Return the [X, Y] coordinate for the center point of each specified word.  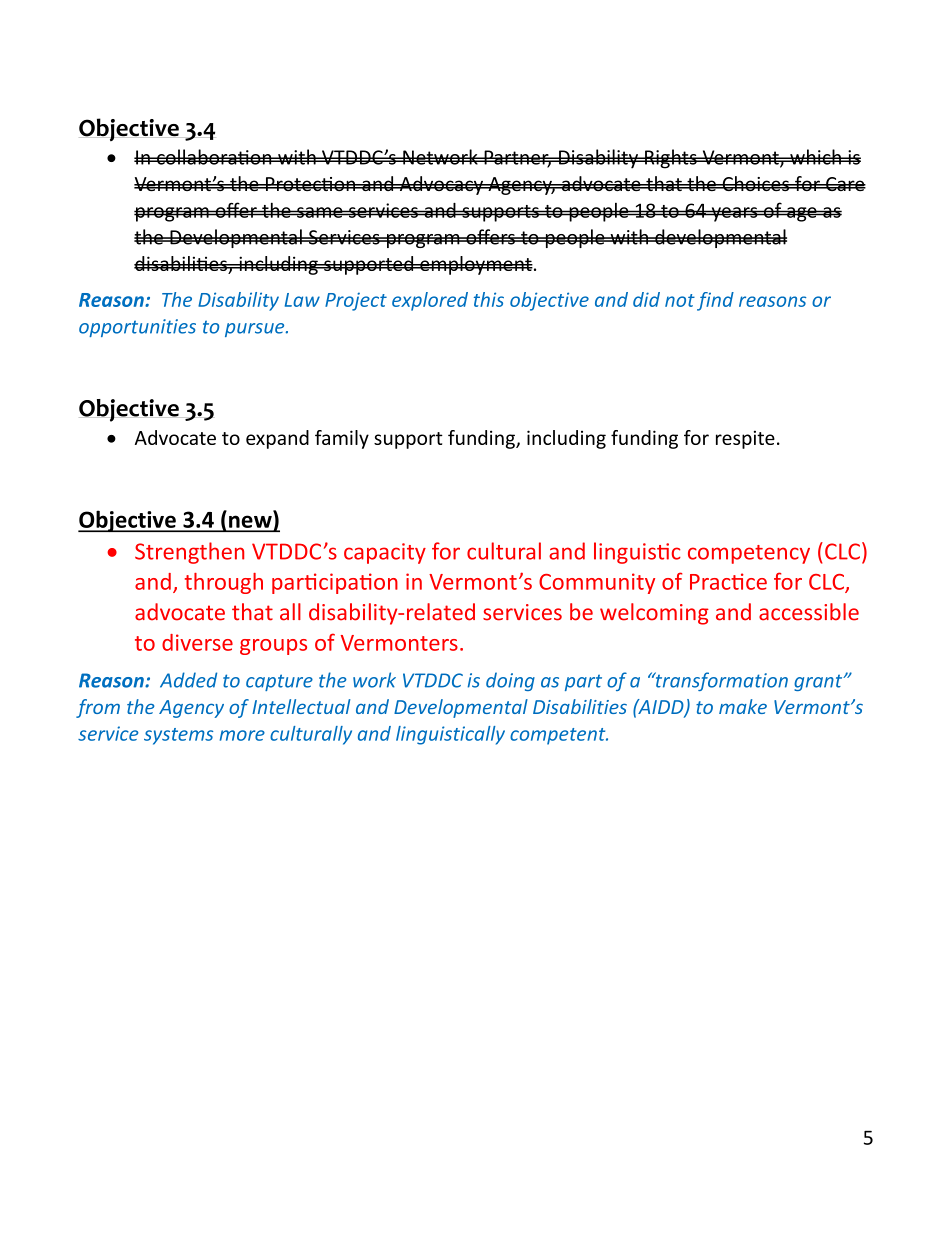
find [715, 301]
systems [178, 736]
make [743, 706]
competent [559, 736]
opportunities [137, 328]
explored [430, 301]
